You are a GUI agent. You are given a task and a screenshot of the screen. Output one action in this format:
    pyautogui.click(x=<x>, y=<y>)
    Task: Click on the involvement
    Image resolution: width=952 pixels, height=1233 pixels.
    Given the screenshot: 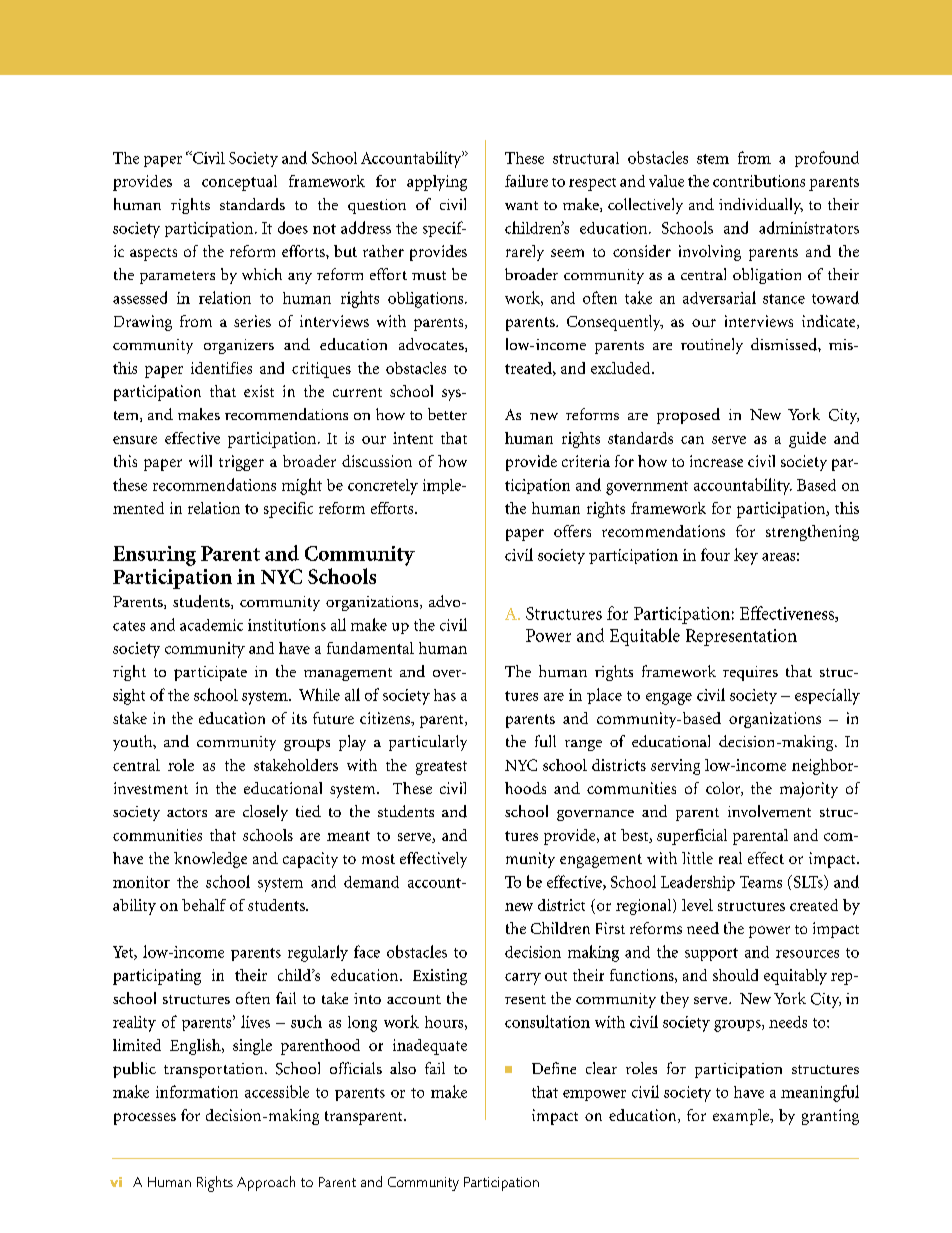 What is the action you would take?
    pyautogui.click(x=769, y=811)
